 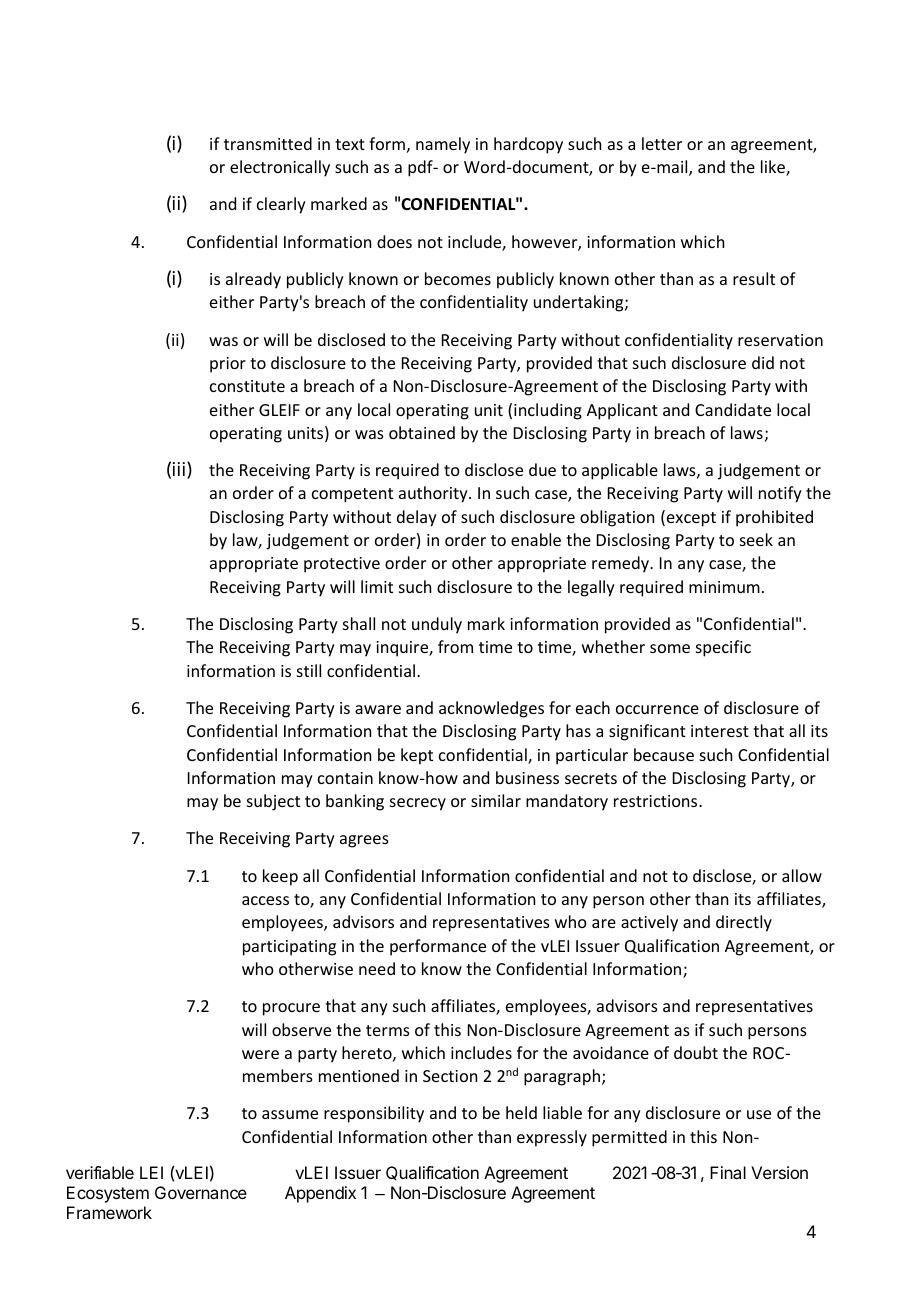 I want to click on Governance, so click(x=201, y=1192).
